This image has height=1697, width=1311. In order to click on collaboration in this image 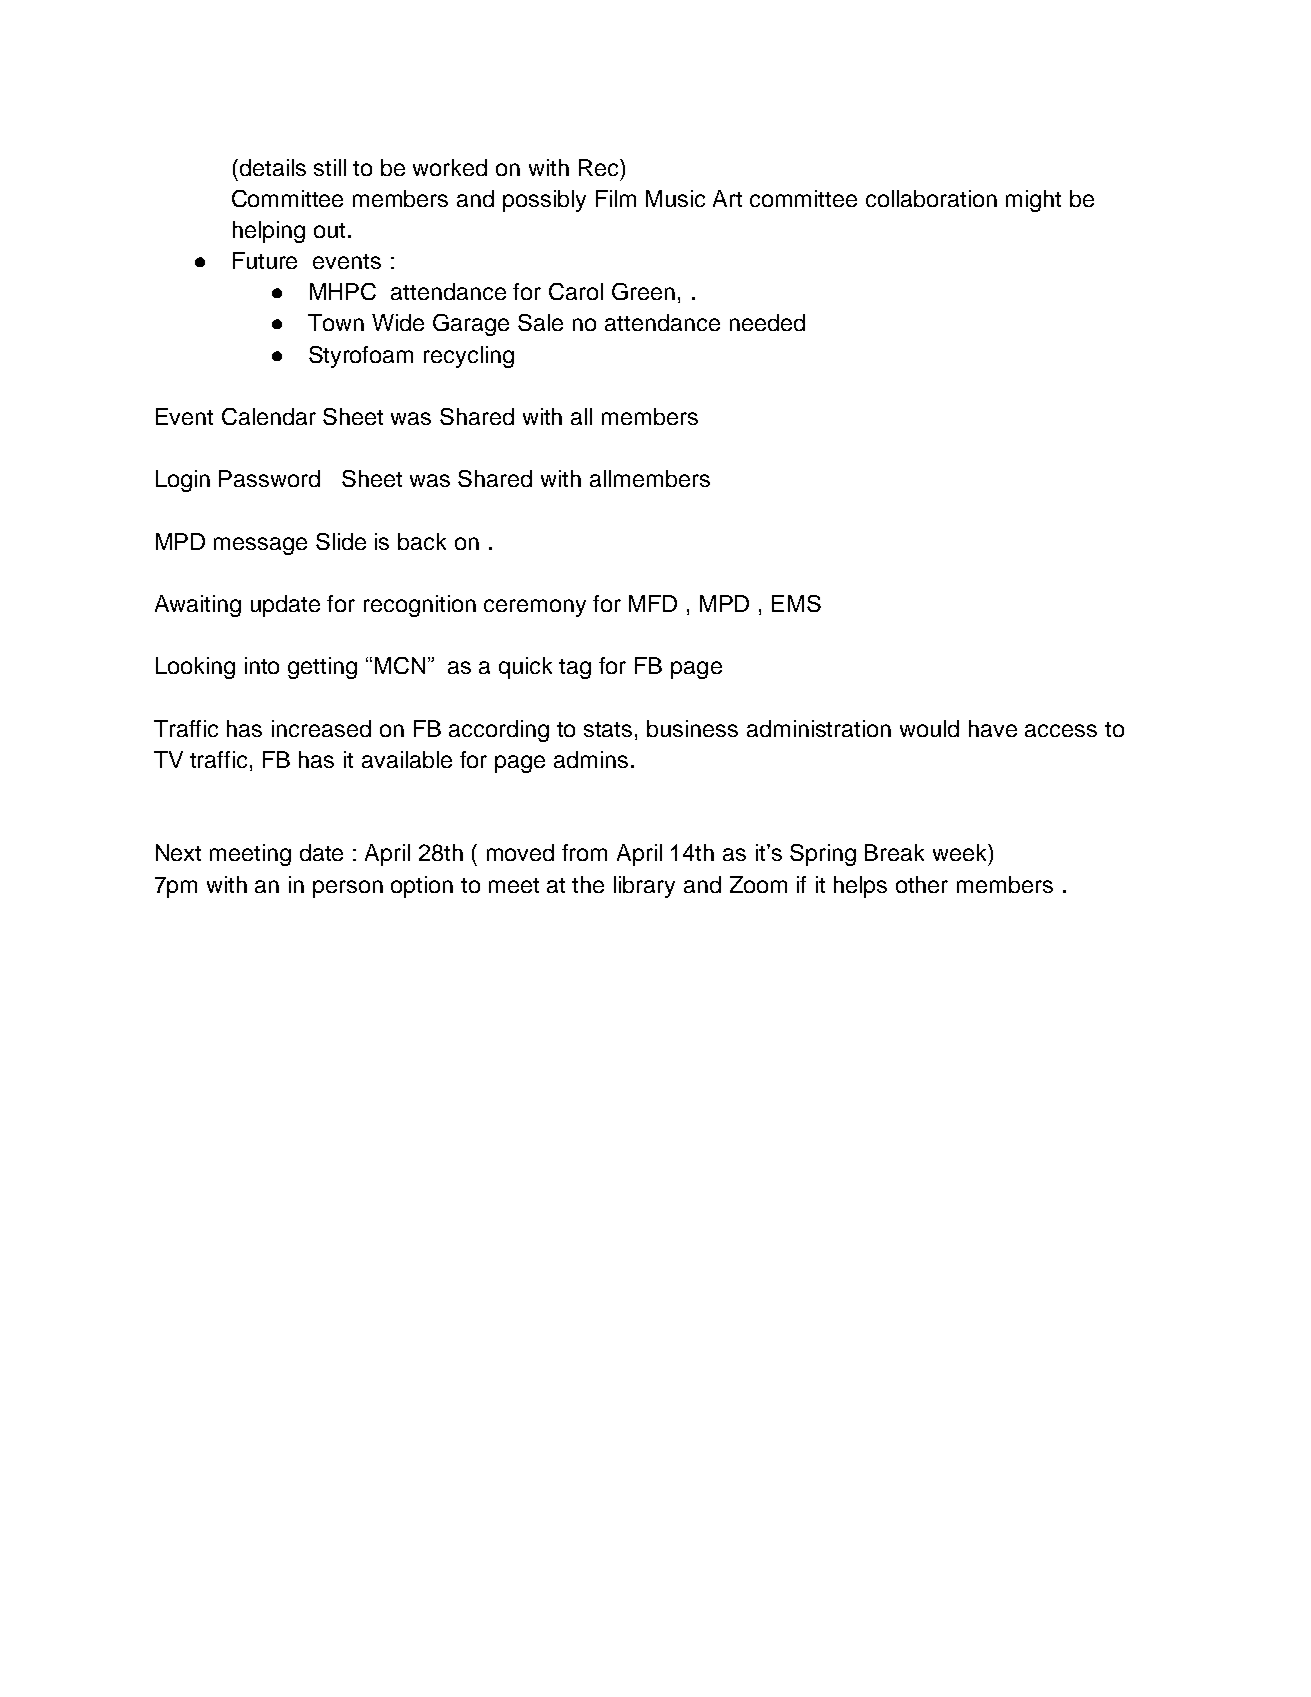, I will do `click(931, 198)`.
